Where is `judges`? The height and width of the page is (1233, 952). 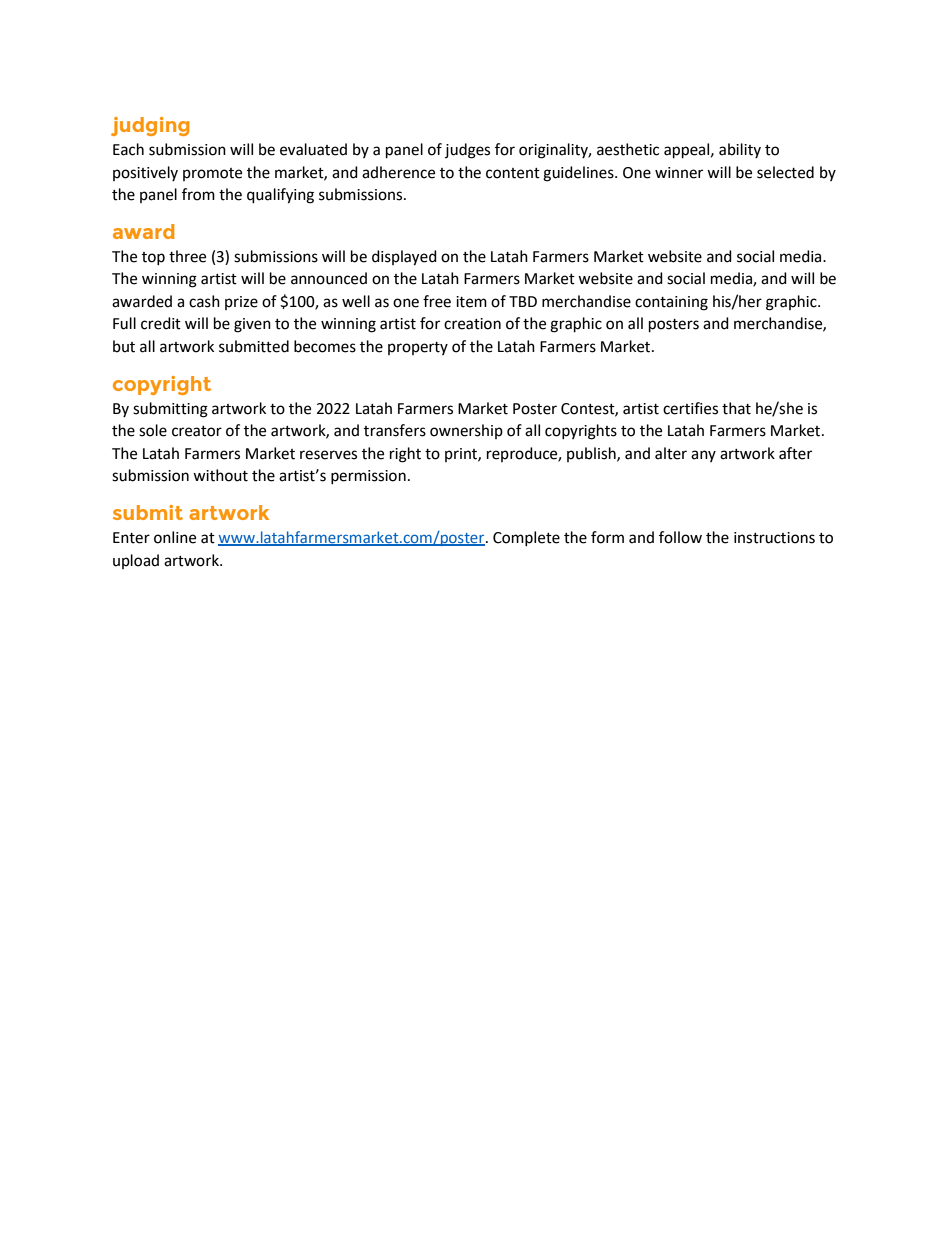
judges is located at coordinates (467, 151).
